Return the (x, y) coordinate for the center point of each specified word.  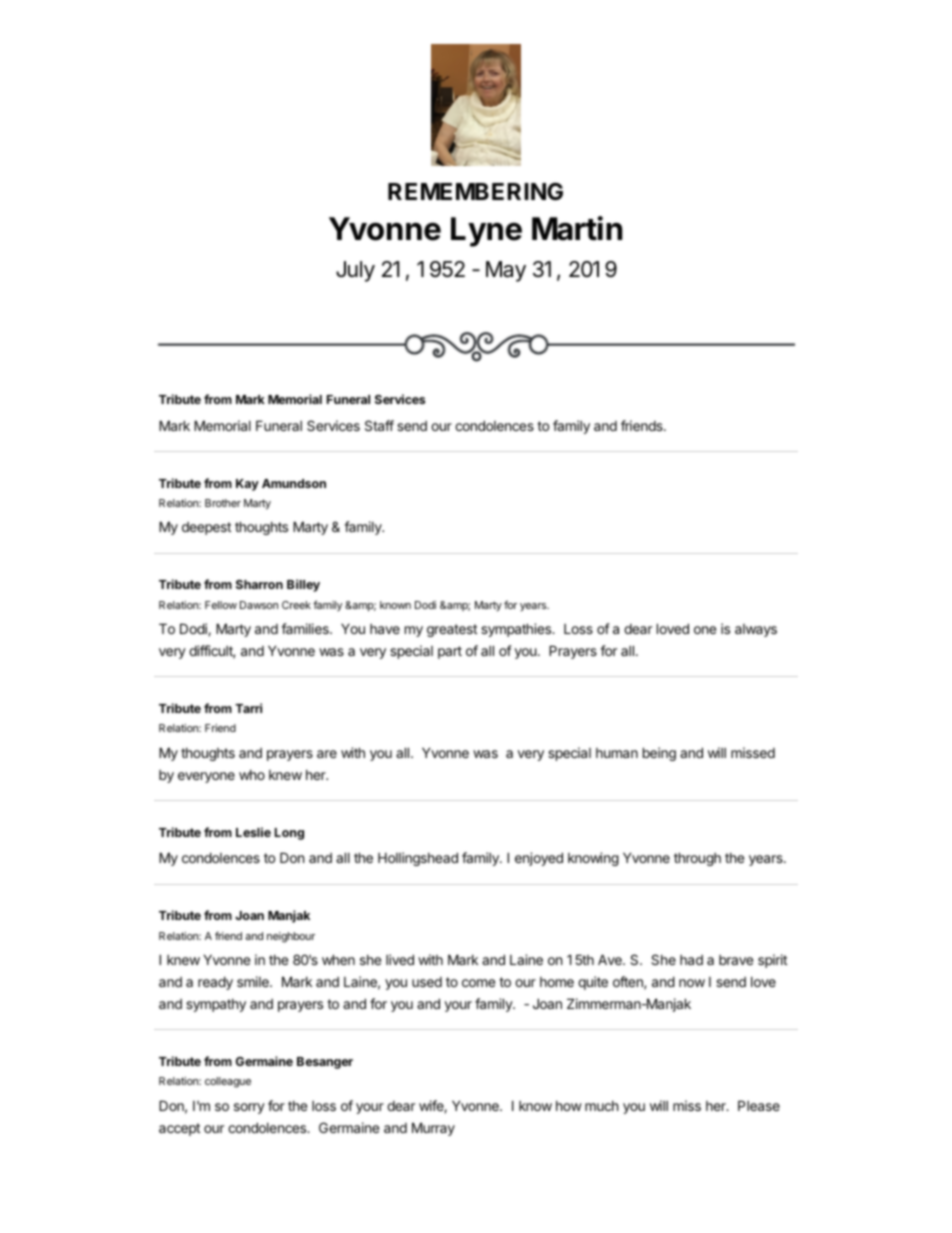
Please (759, 1105)
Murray (433, 1129)
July (355, 271)
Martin (577, 228)
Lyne (486, 232)
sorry (249, 1108)
